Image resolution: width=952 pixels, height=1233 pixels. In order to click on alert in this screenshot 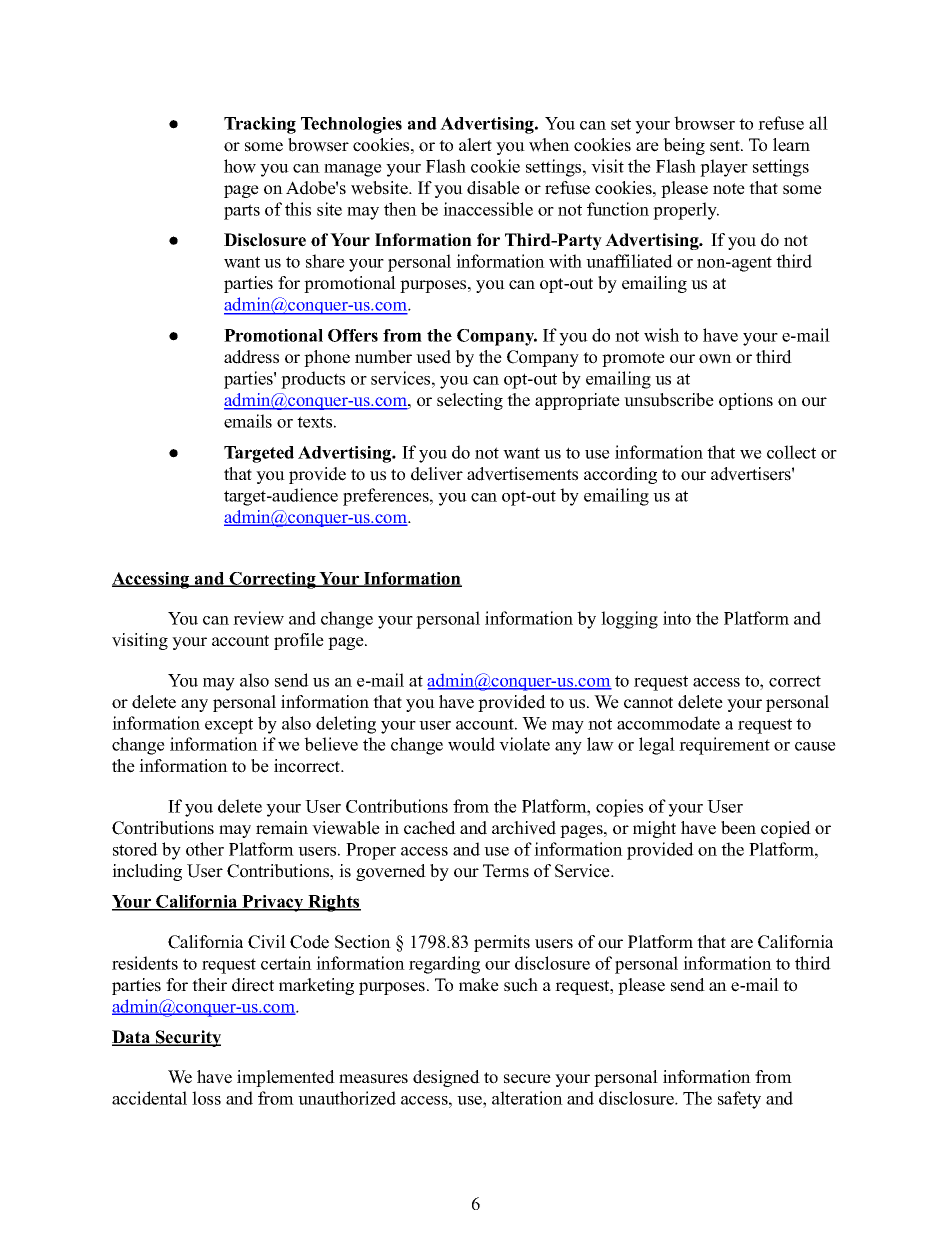, I will do `click(475, 145)`.
